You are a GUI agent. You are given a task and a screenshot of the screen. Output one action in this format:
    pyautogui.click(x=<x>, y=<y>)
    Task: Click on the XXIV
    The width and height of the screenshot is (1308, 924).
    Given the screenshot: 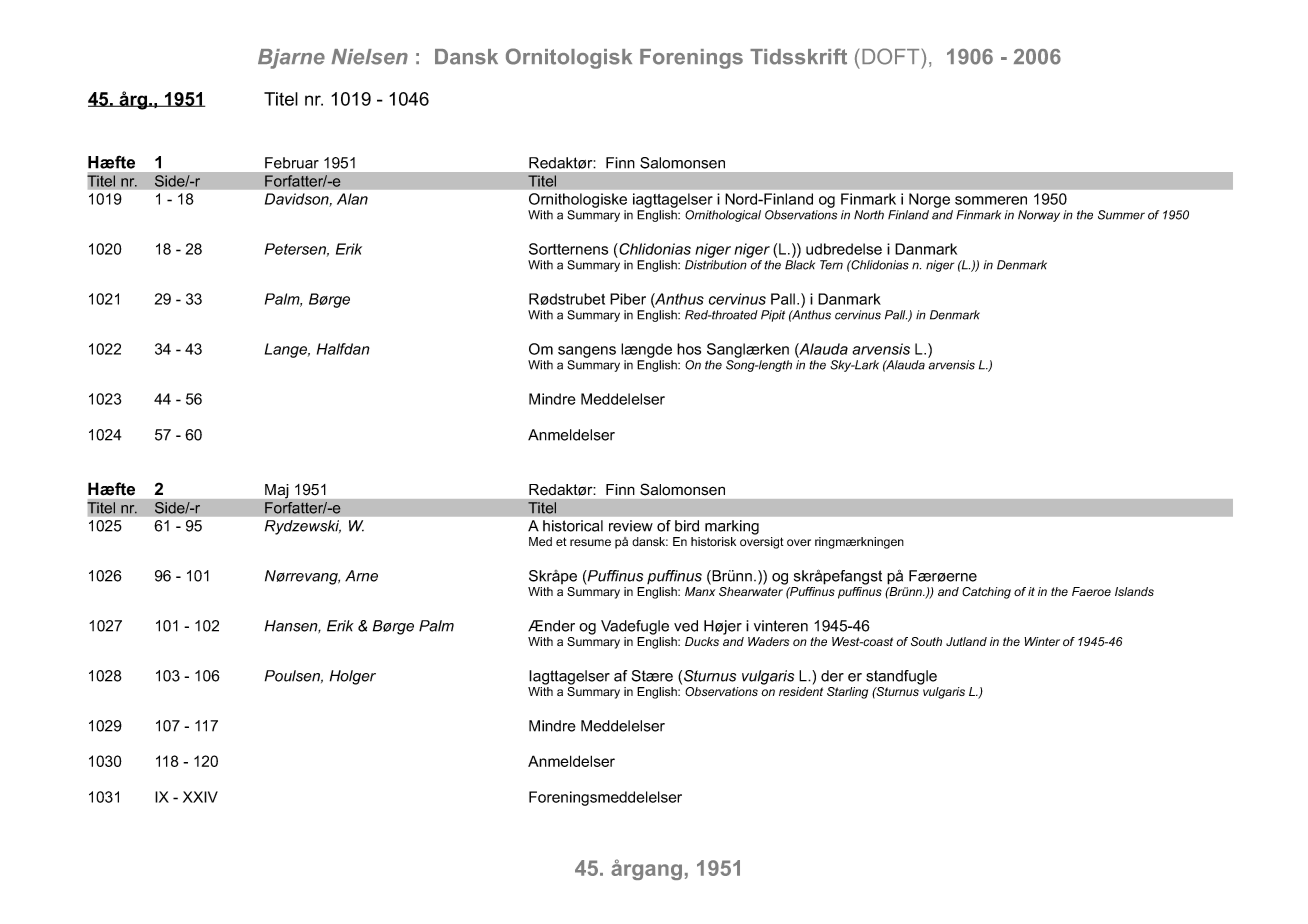 What is the action you would take?
    pyautogui.click(x=200, y=797)
